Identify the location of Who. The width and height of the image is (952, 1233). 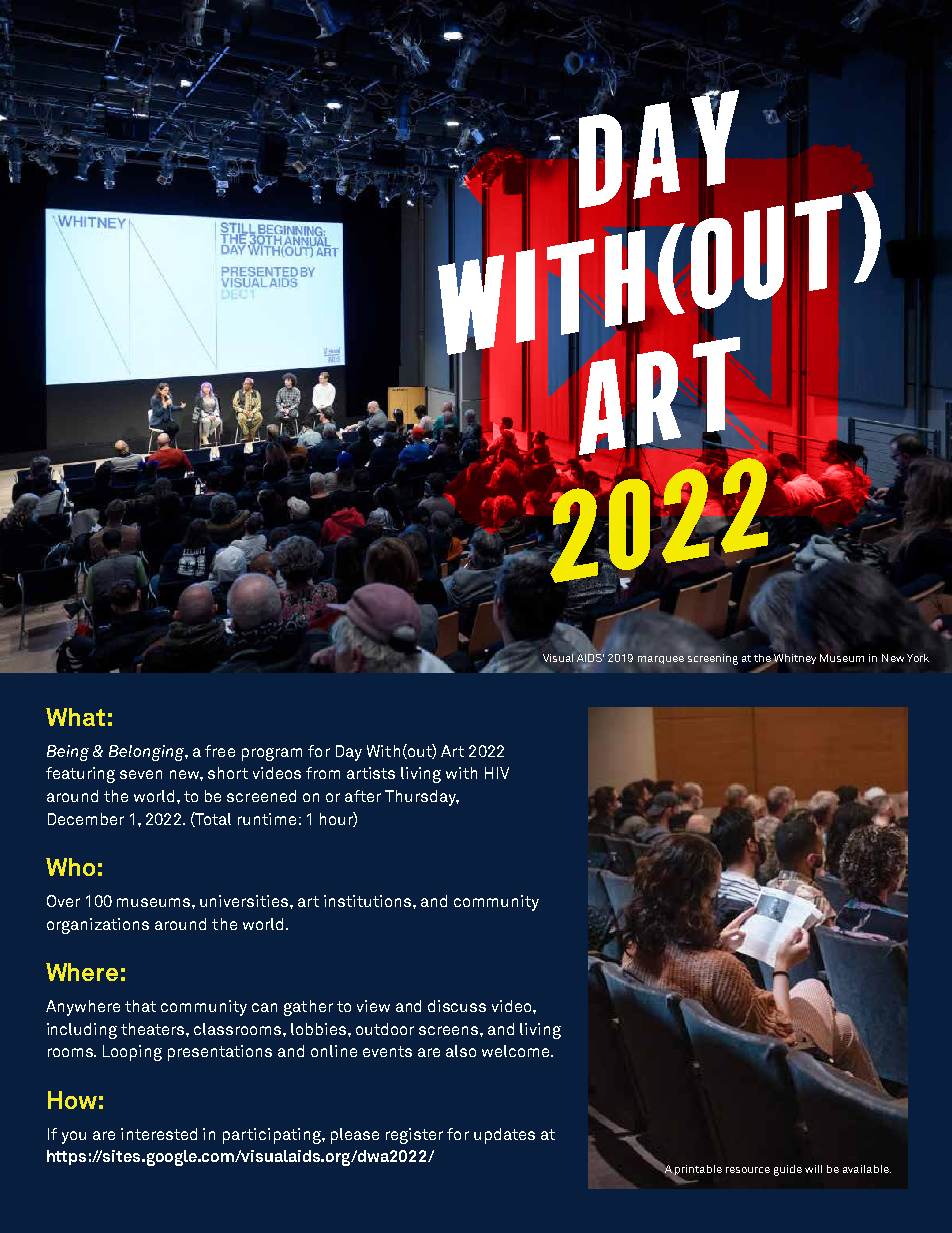
(70, 867).
